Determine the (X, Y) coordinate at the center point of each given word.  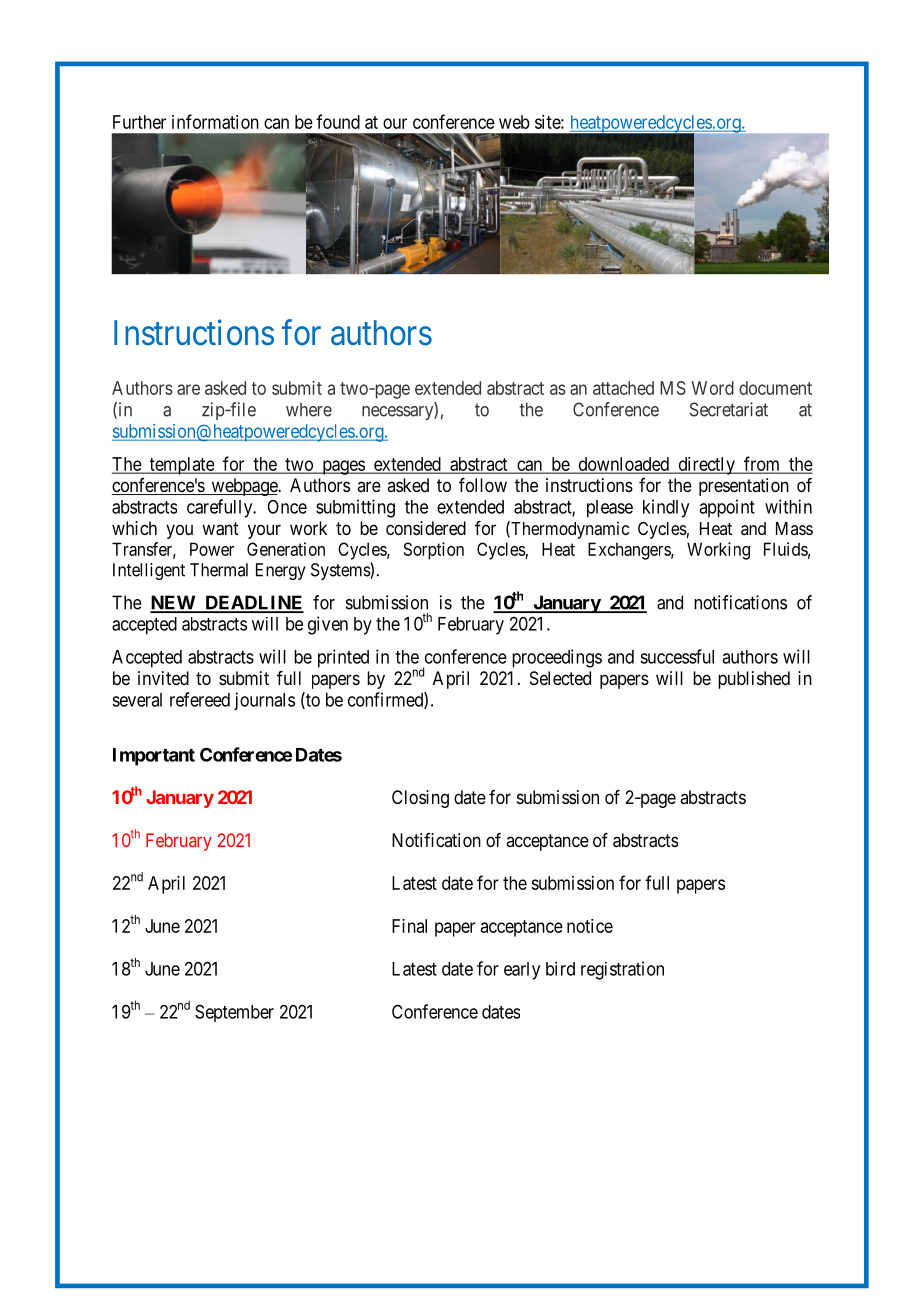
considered (426, 528)
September (234, 1013)
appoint (727, 508)
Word (713, 388)
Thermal (219, 570)
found (338, 121)
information (215, 121)
